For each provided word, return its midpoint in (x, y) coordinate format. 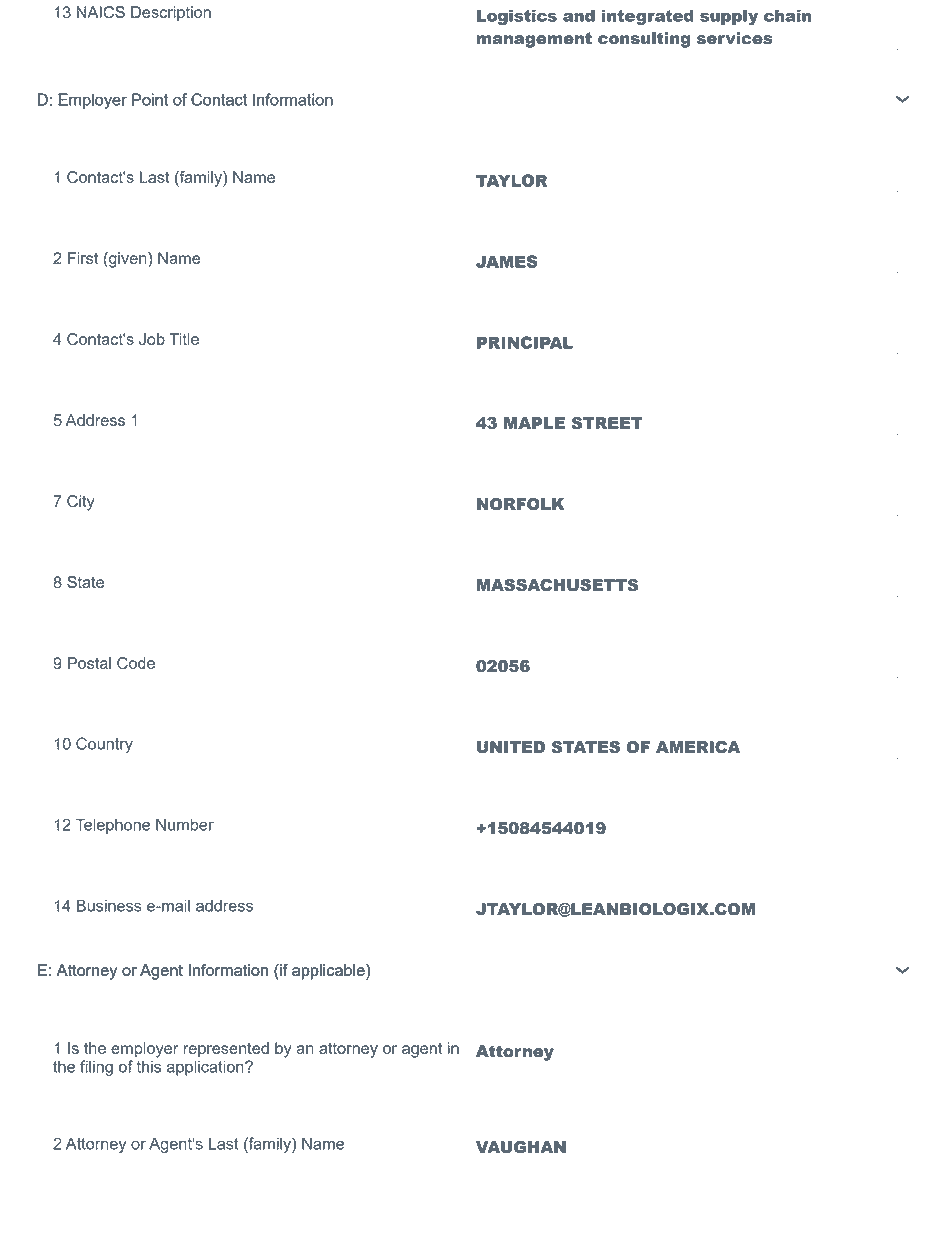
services (735, 38)
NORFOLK (521, 504)
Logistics (517, 17)
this (149, 1066)
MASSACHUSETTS (557, 585)
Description (171, 14)
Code (136, 663)
